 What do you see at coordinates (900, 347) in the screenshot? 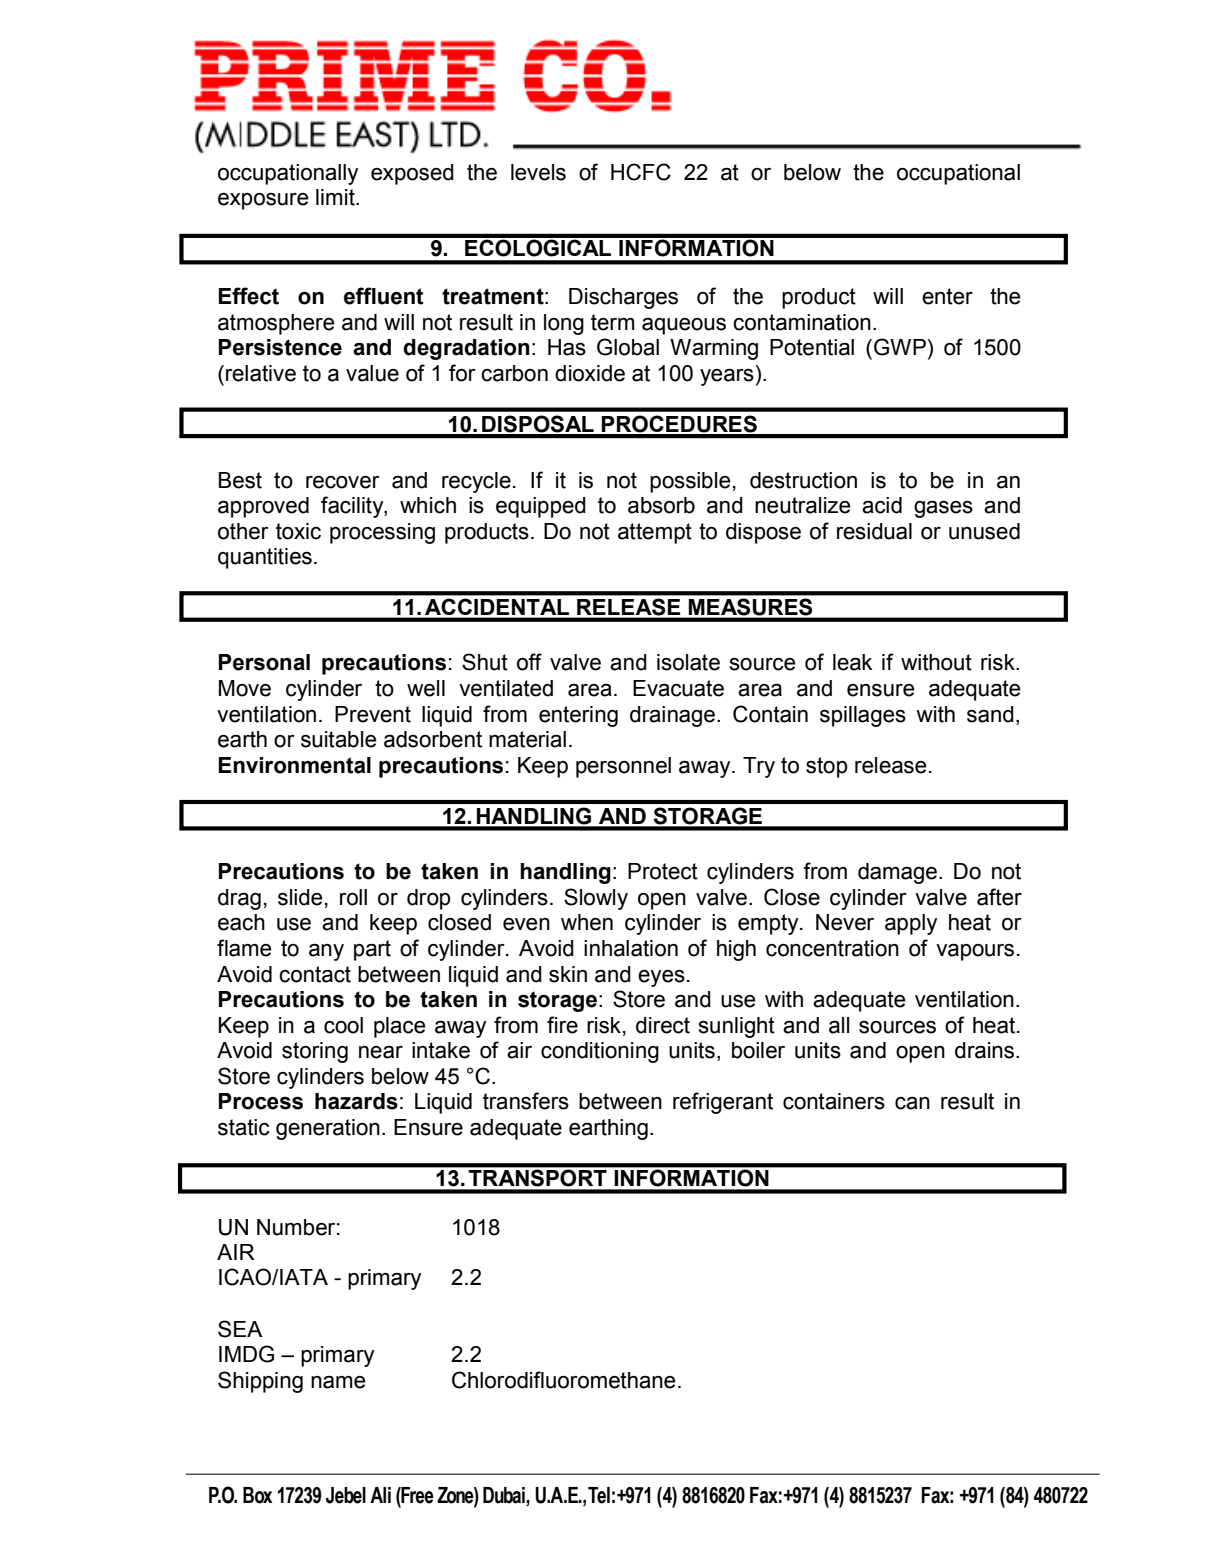
I see `GWP` at bounding box center [900, 347].
